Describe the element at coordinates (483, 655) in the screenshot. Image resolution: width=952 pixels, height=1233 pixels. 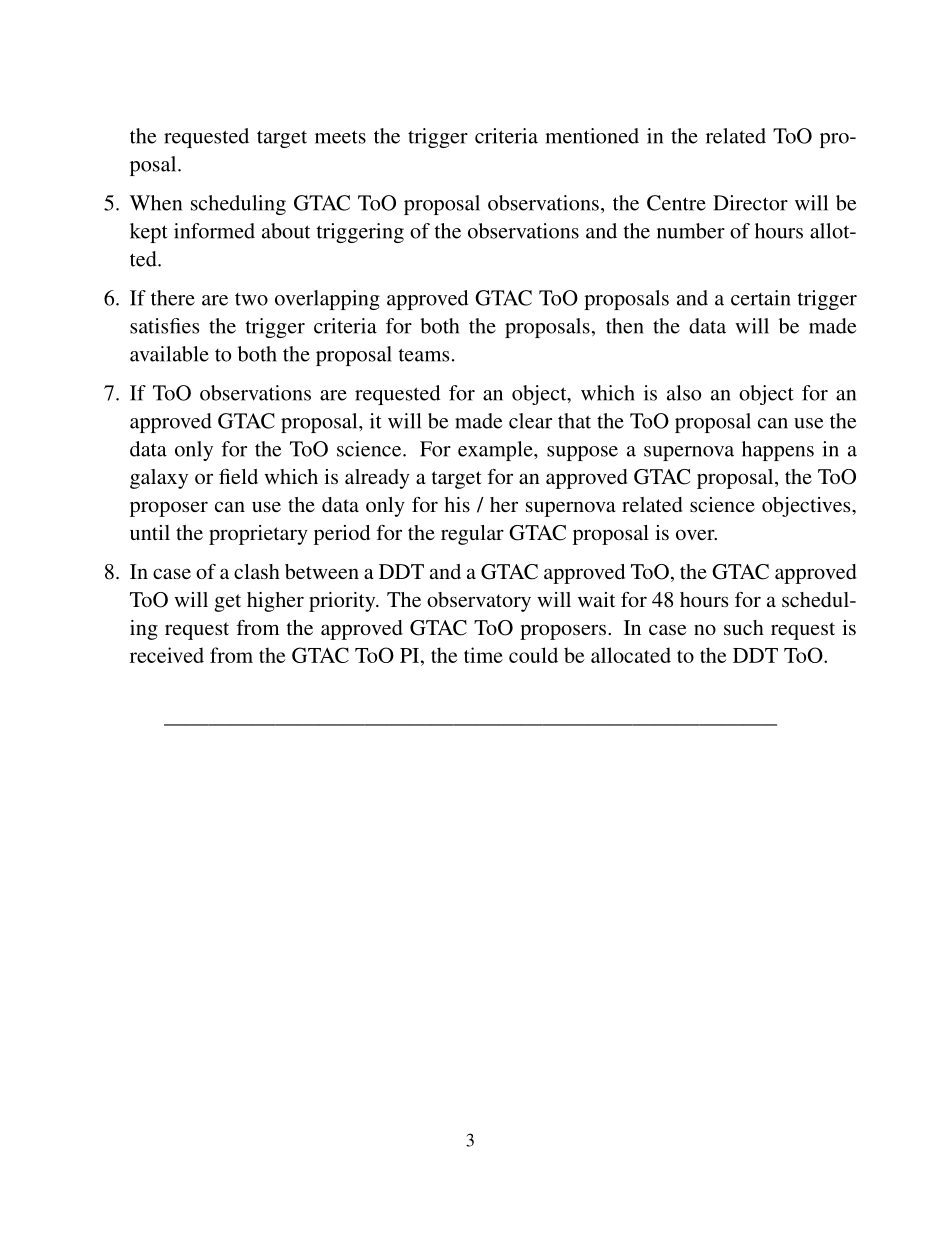
I see `time` at that location.
